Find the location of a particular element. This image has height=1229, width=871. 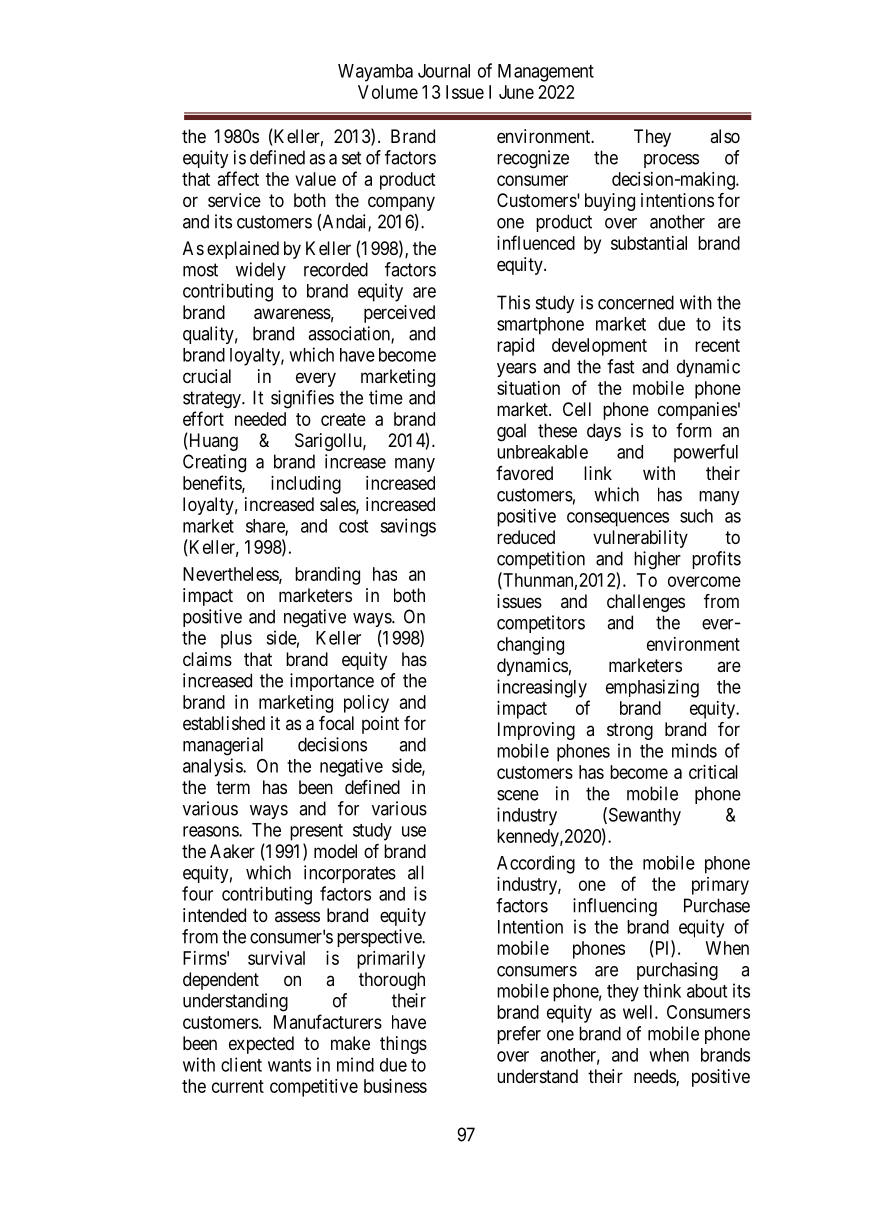

affect is located at coordinates (238, 178).
